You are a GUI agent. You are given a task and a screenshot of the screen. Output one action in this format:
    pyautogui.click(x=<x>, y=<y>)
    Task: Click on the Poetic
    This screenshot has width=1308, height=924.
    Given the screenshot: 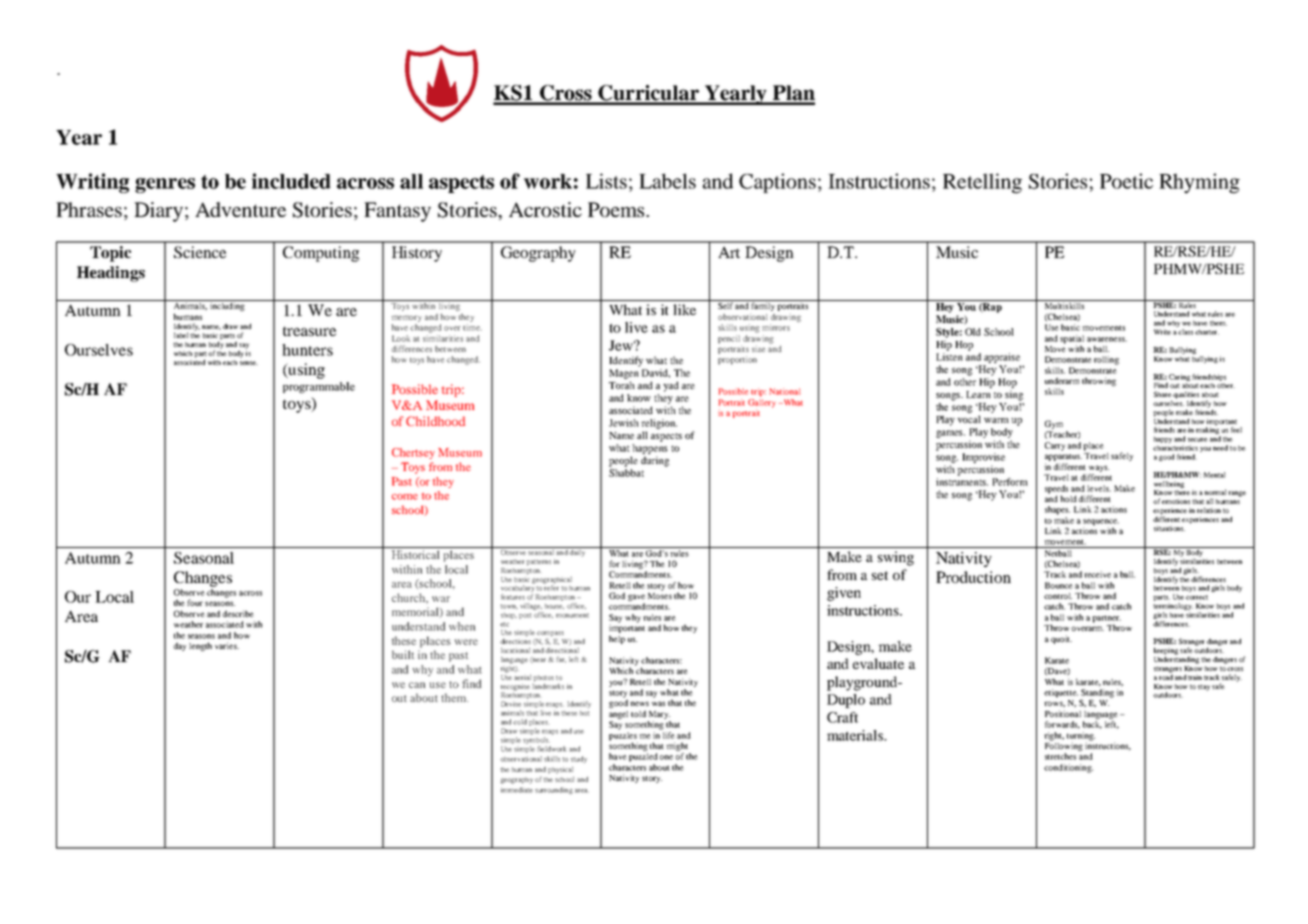 What is the action you would take?
    pyautogui.click(x=1126, y=181)
